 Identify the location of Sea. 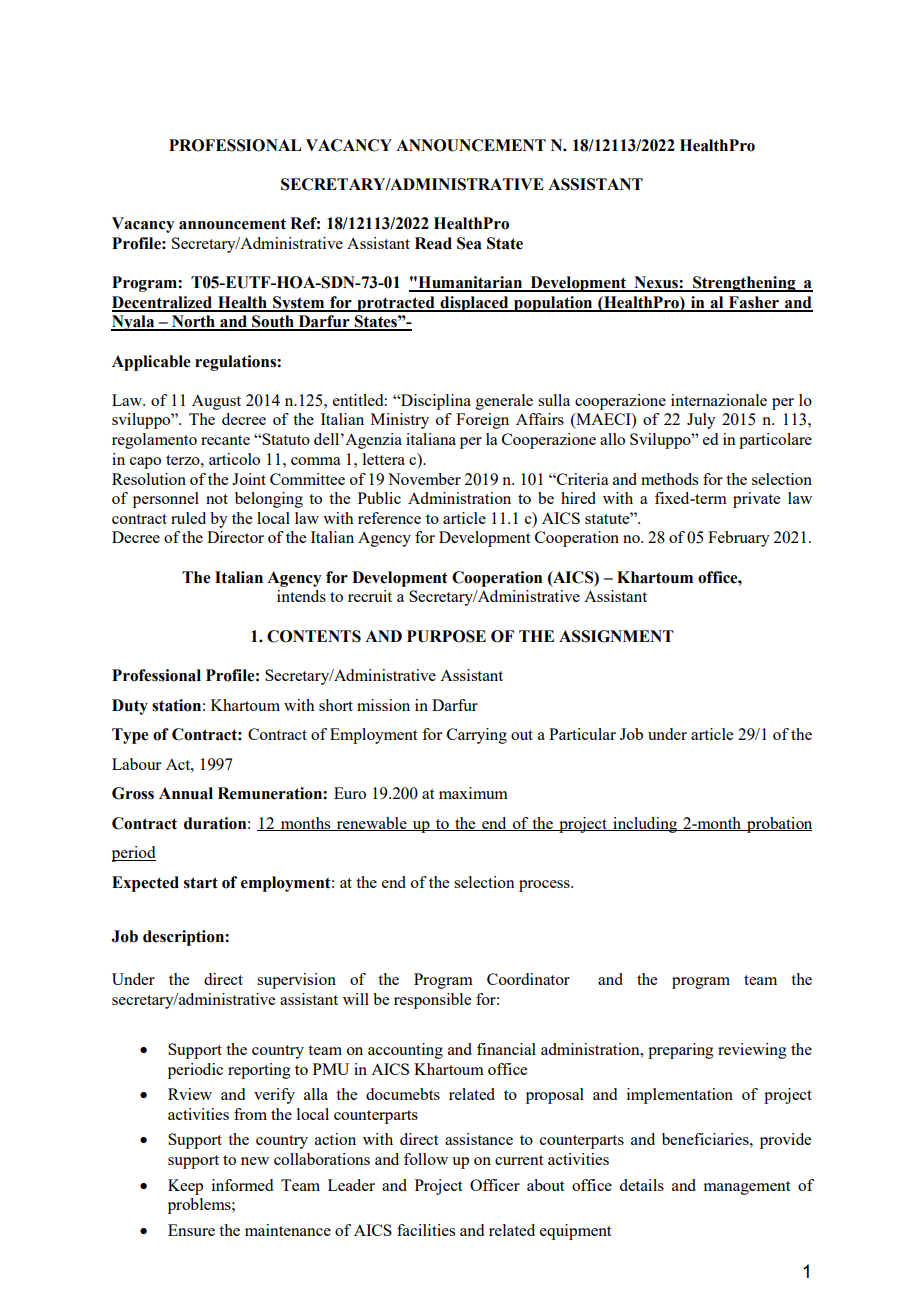
(469, 243).
